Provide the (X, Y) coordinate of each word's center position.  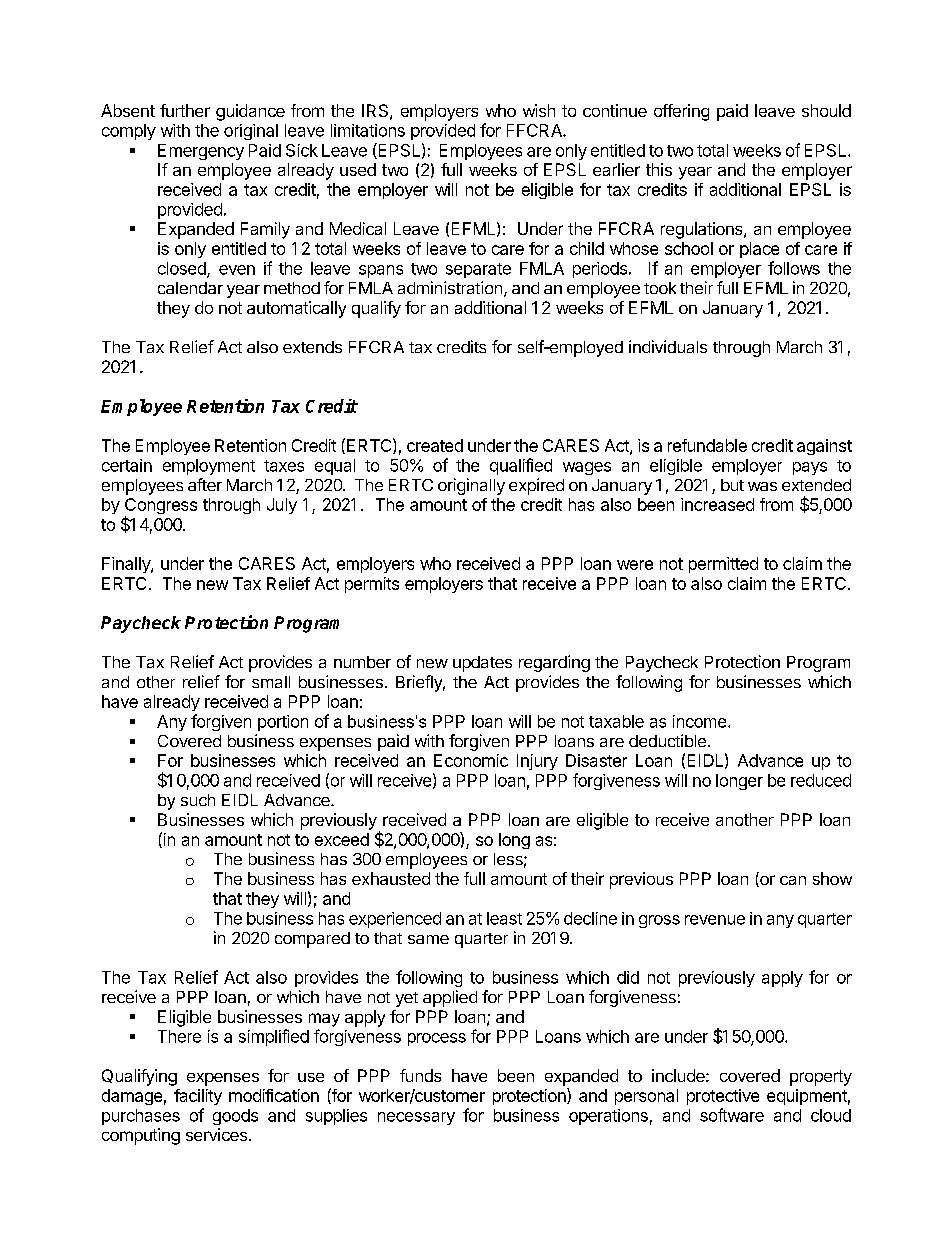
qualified (521, 466)
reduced (821, 780)
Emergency (201, 152)
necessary (416, 1118)
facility (198, 1097)
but (732, 485)
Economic (471, 760)
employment (209, 467)
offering (681, 112)
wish (539, 110)
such (198, 800)
